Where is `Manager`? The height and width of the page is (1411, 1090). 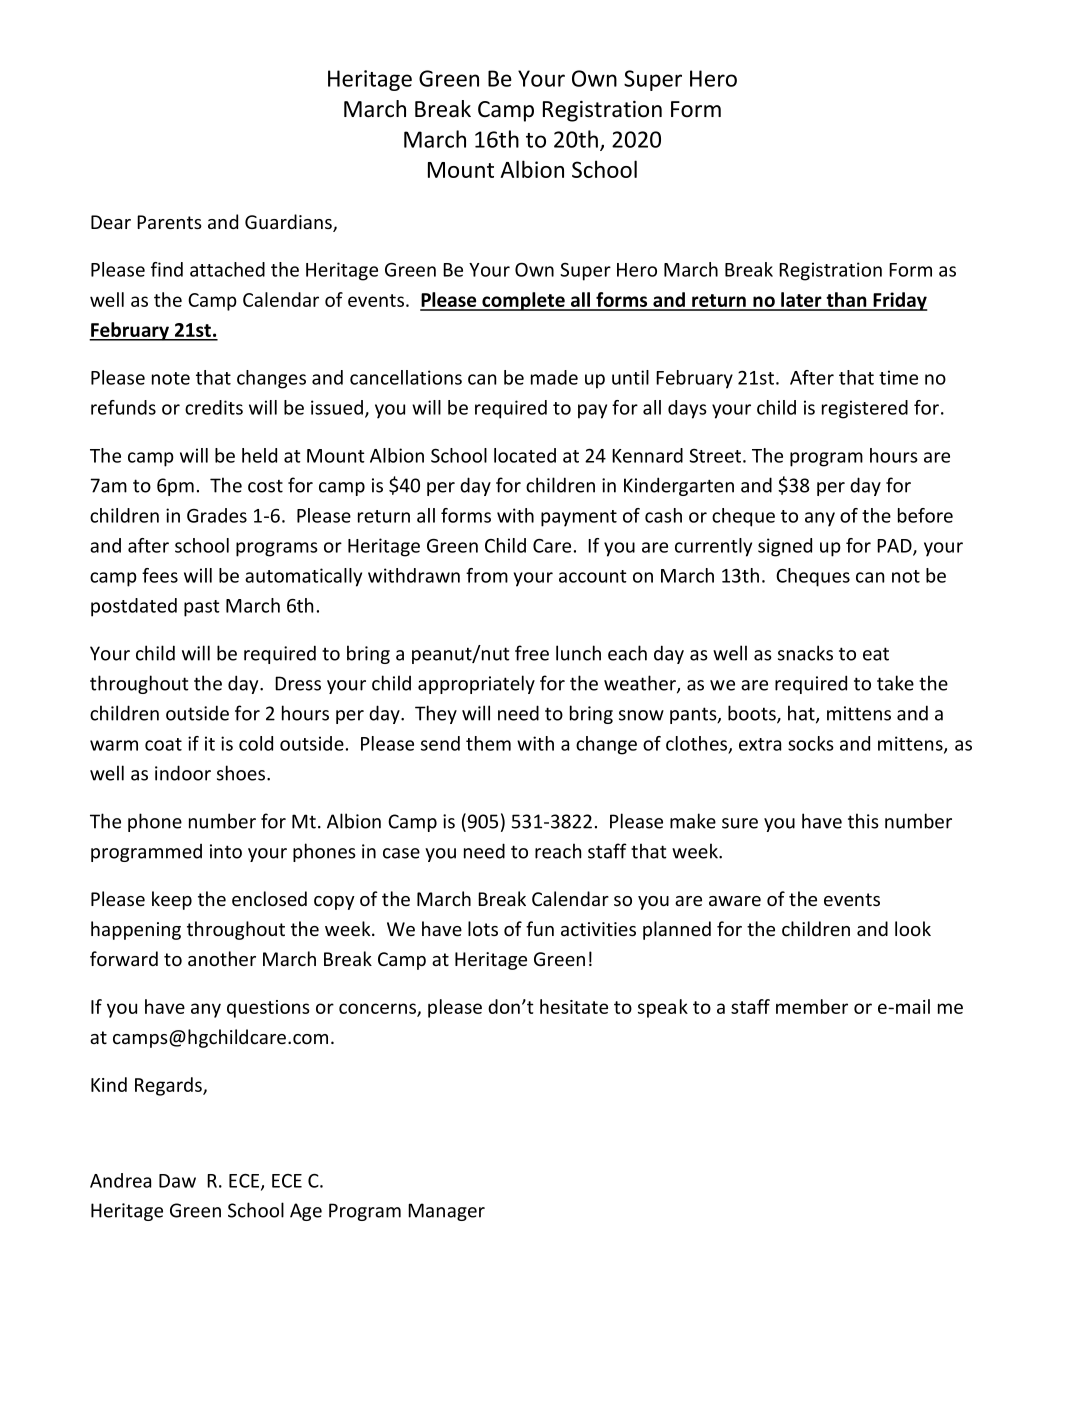
Manager is located at coordinates (446, 1212).
